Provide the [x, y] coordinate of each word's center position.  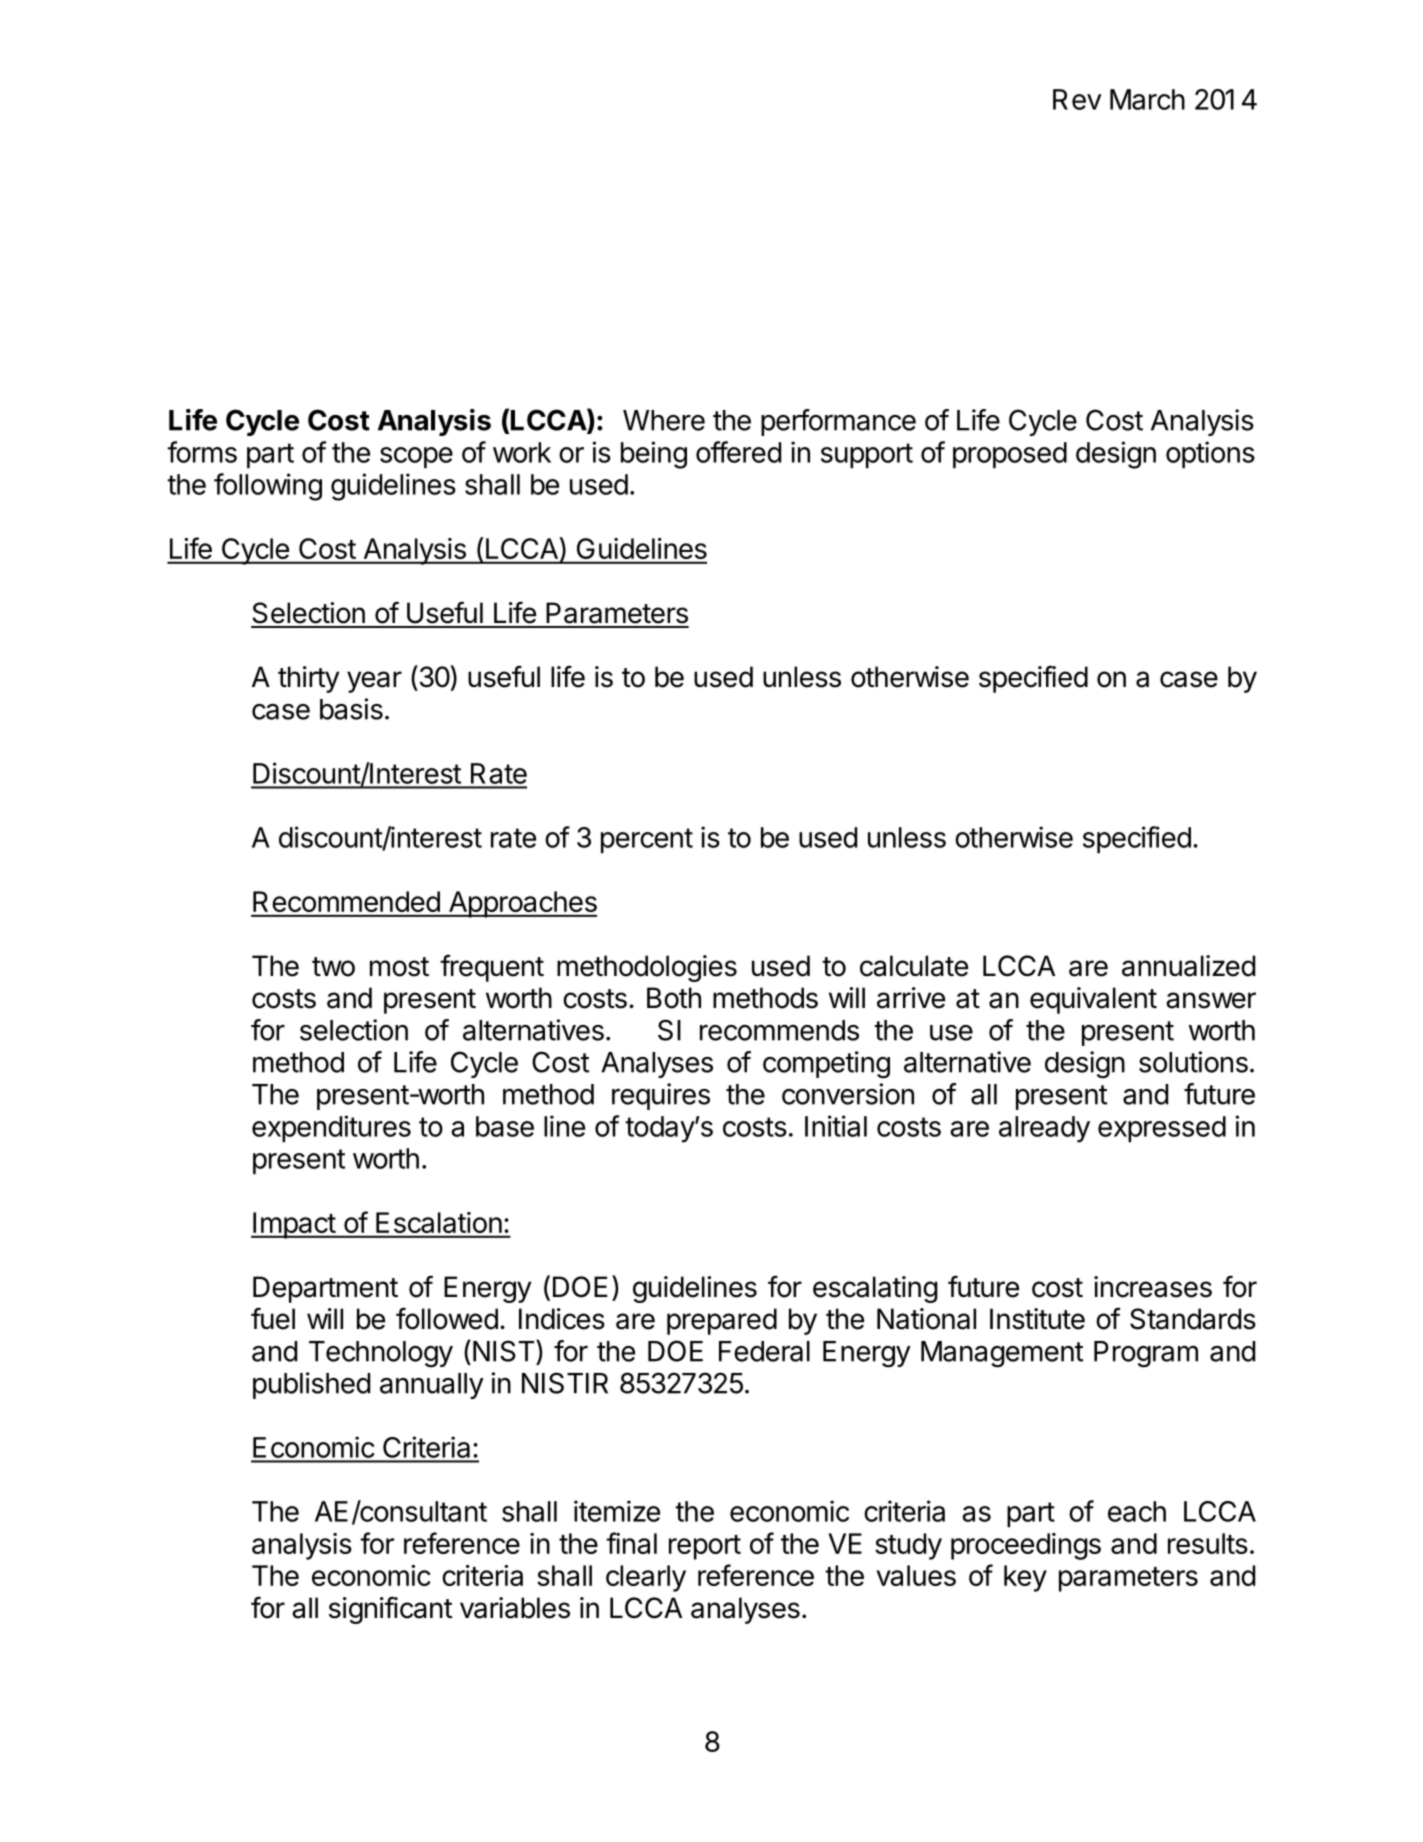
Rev [1077, 99]
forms [202, 452]
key [1025, 1578]
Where [664, 420]
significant [391, 1610]
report [705, 1547]
